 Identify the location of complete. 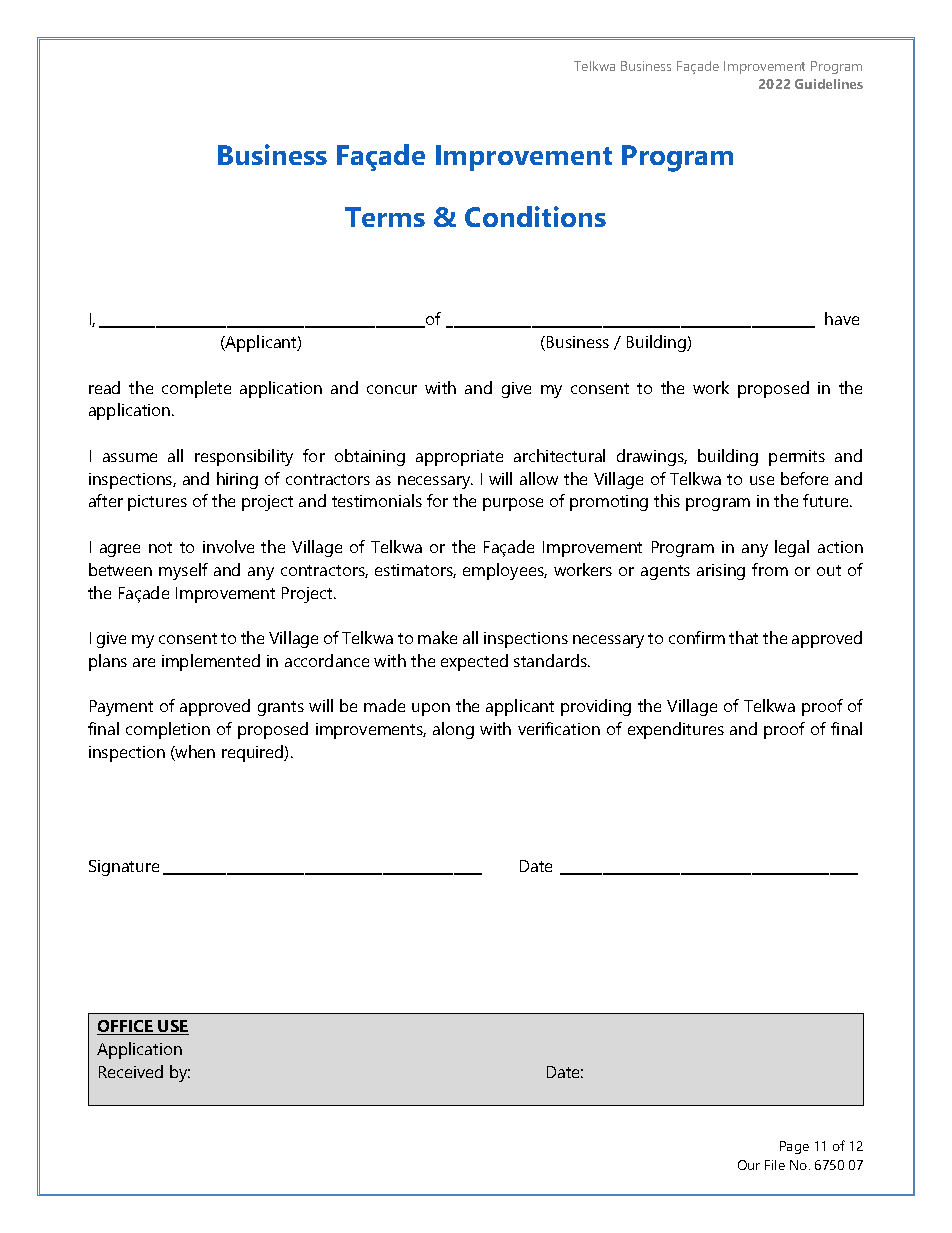
(196, 389).
